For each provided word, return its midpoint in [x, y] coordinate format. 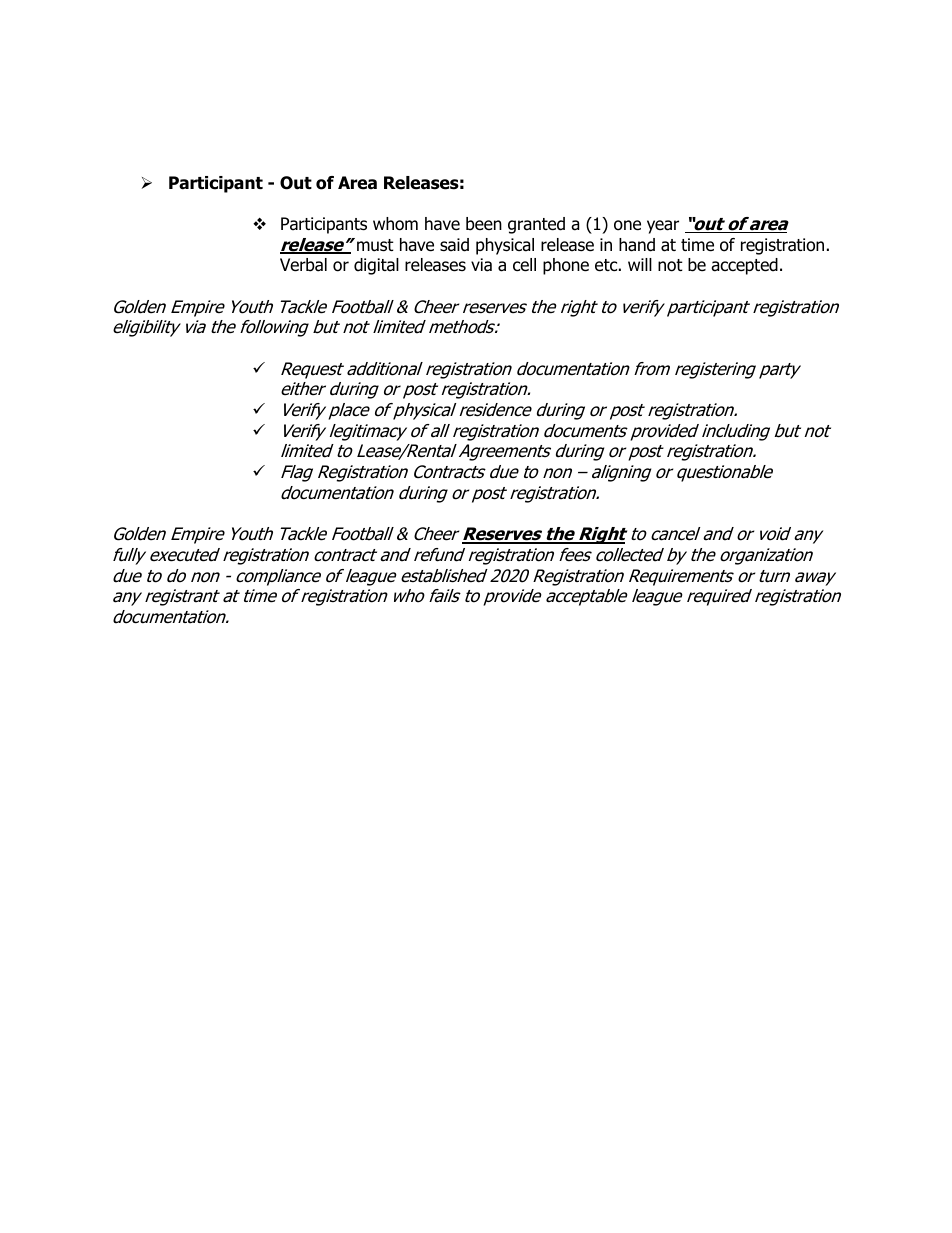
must [375, 245]
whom [395, 224]
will [640, 264]
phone [566, 266]
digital [376, 266]
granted [536, 225]
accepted [744, 266]
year [663, 227]
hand [637, 245]
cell [524, 265]
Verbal [303, 265]
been [484, 224]
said [454, 245]
